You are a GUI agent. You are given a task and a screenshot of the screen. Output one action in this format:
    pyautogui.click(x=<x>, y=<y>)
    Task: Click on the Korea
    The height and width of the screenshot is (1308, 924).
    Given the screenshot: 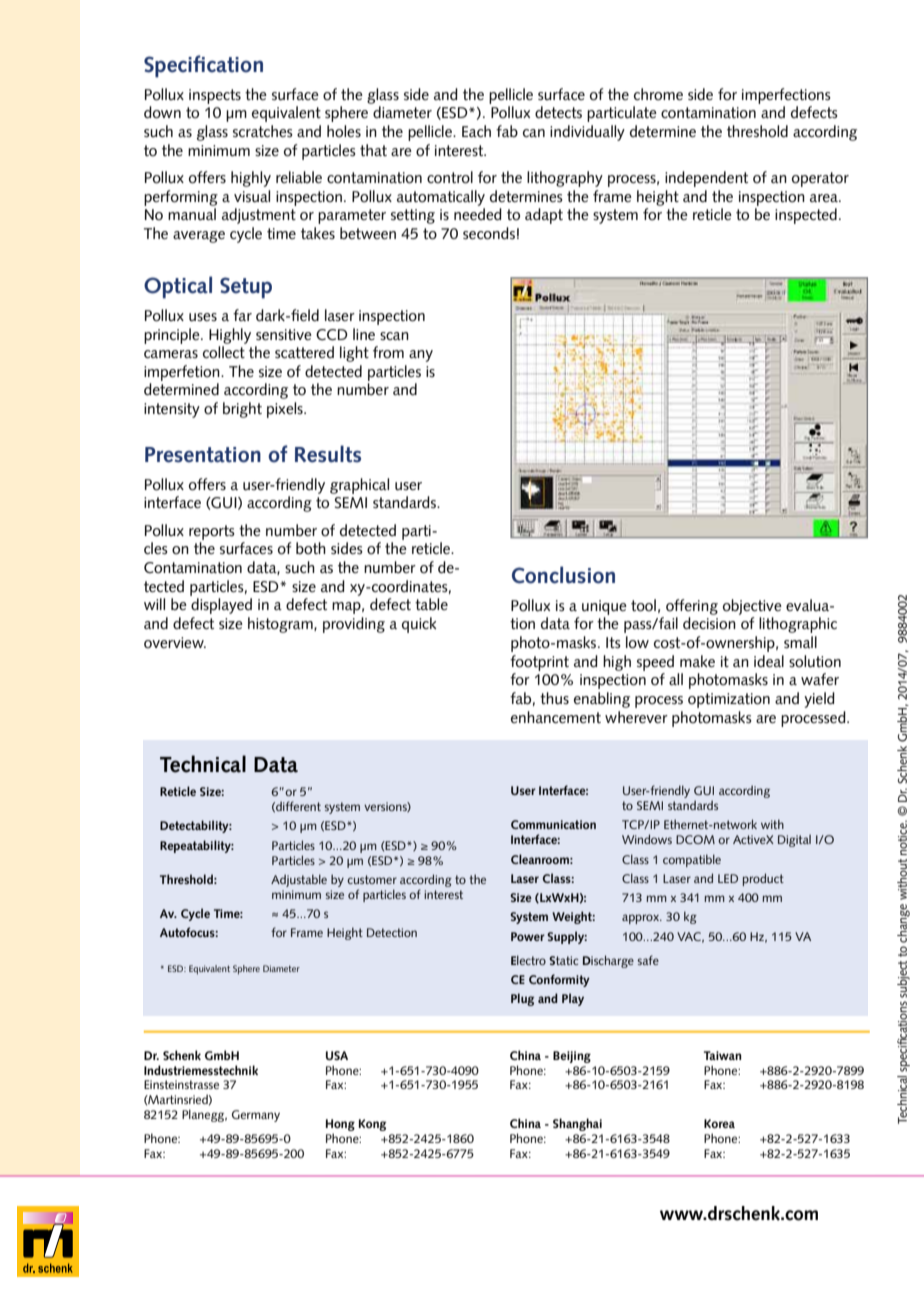 What is the action you would take?
    pyautogui.click(x=719, y=1123)
